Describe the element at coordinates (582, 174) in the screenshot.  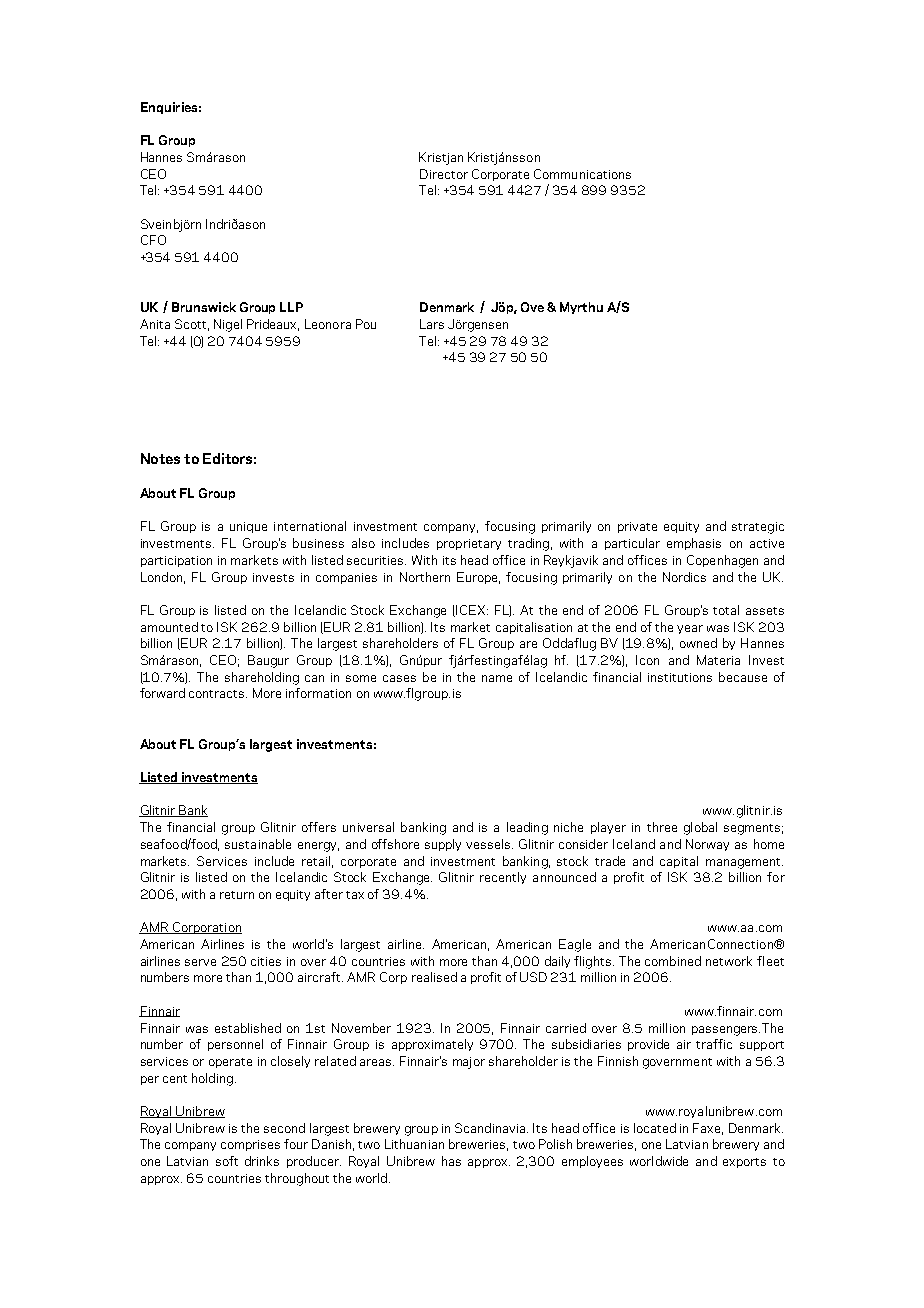
I see `Communications` at that location.
